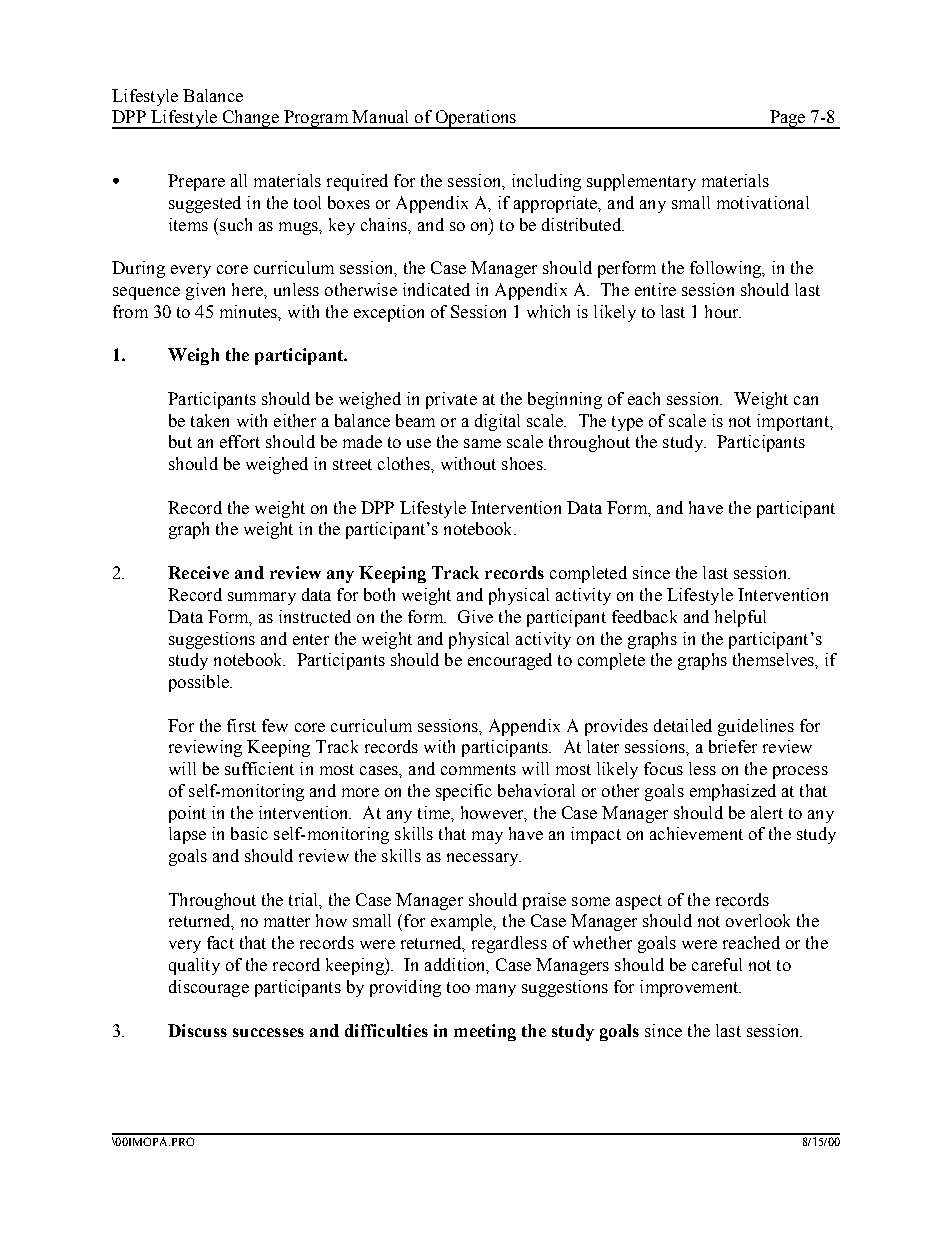  What do you see at coordinates (187, 835) in the screenshot?
I see `lapse` at bounding box center [187, 835].
